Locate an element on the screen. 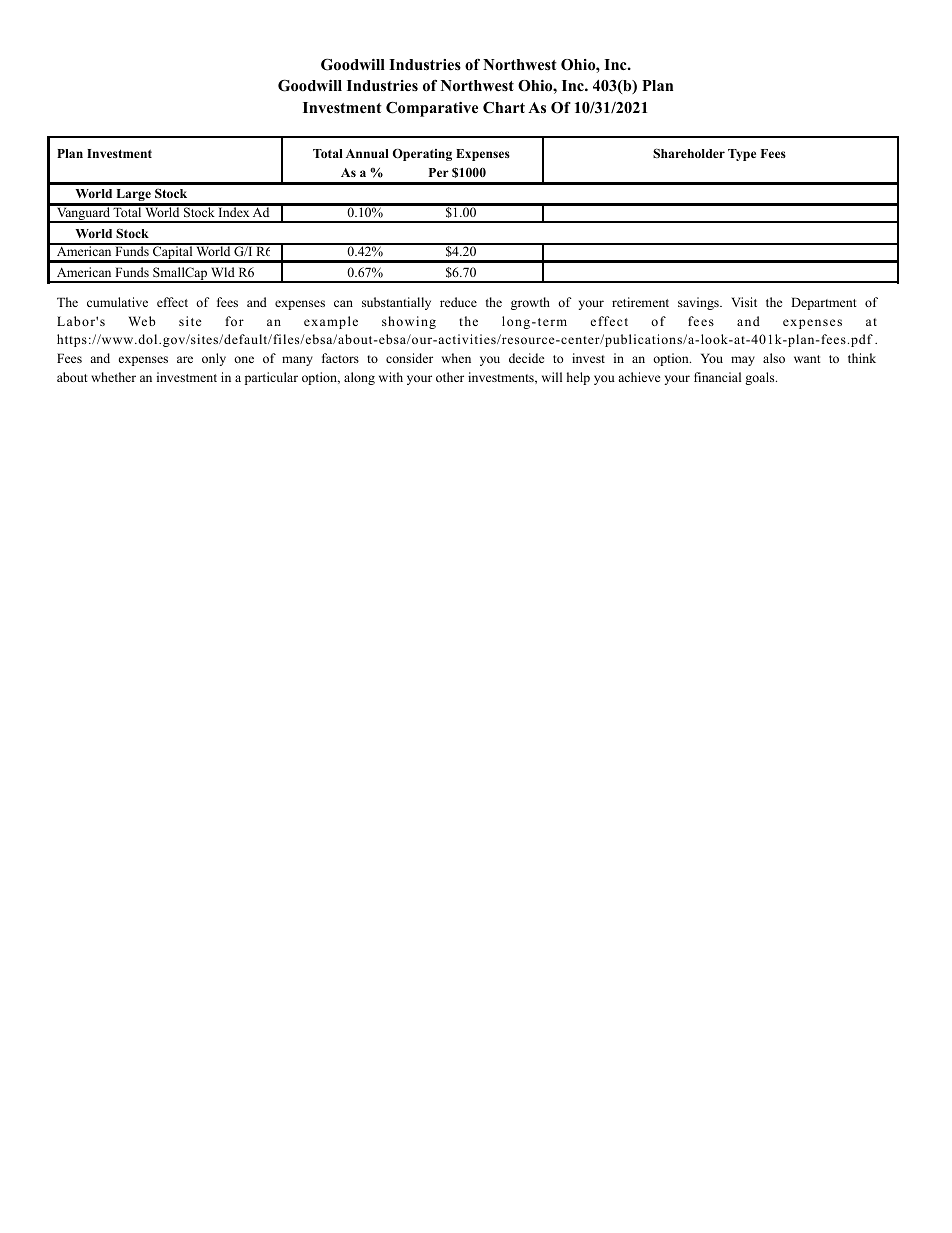 The width and height of the screenshot is (952, 1233). other is located at coordinates (450, 377).
